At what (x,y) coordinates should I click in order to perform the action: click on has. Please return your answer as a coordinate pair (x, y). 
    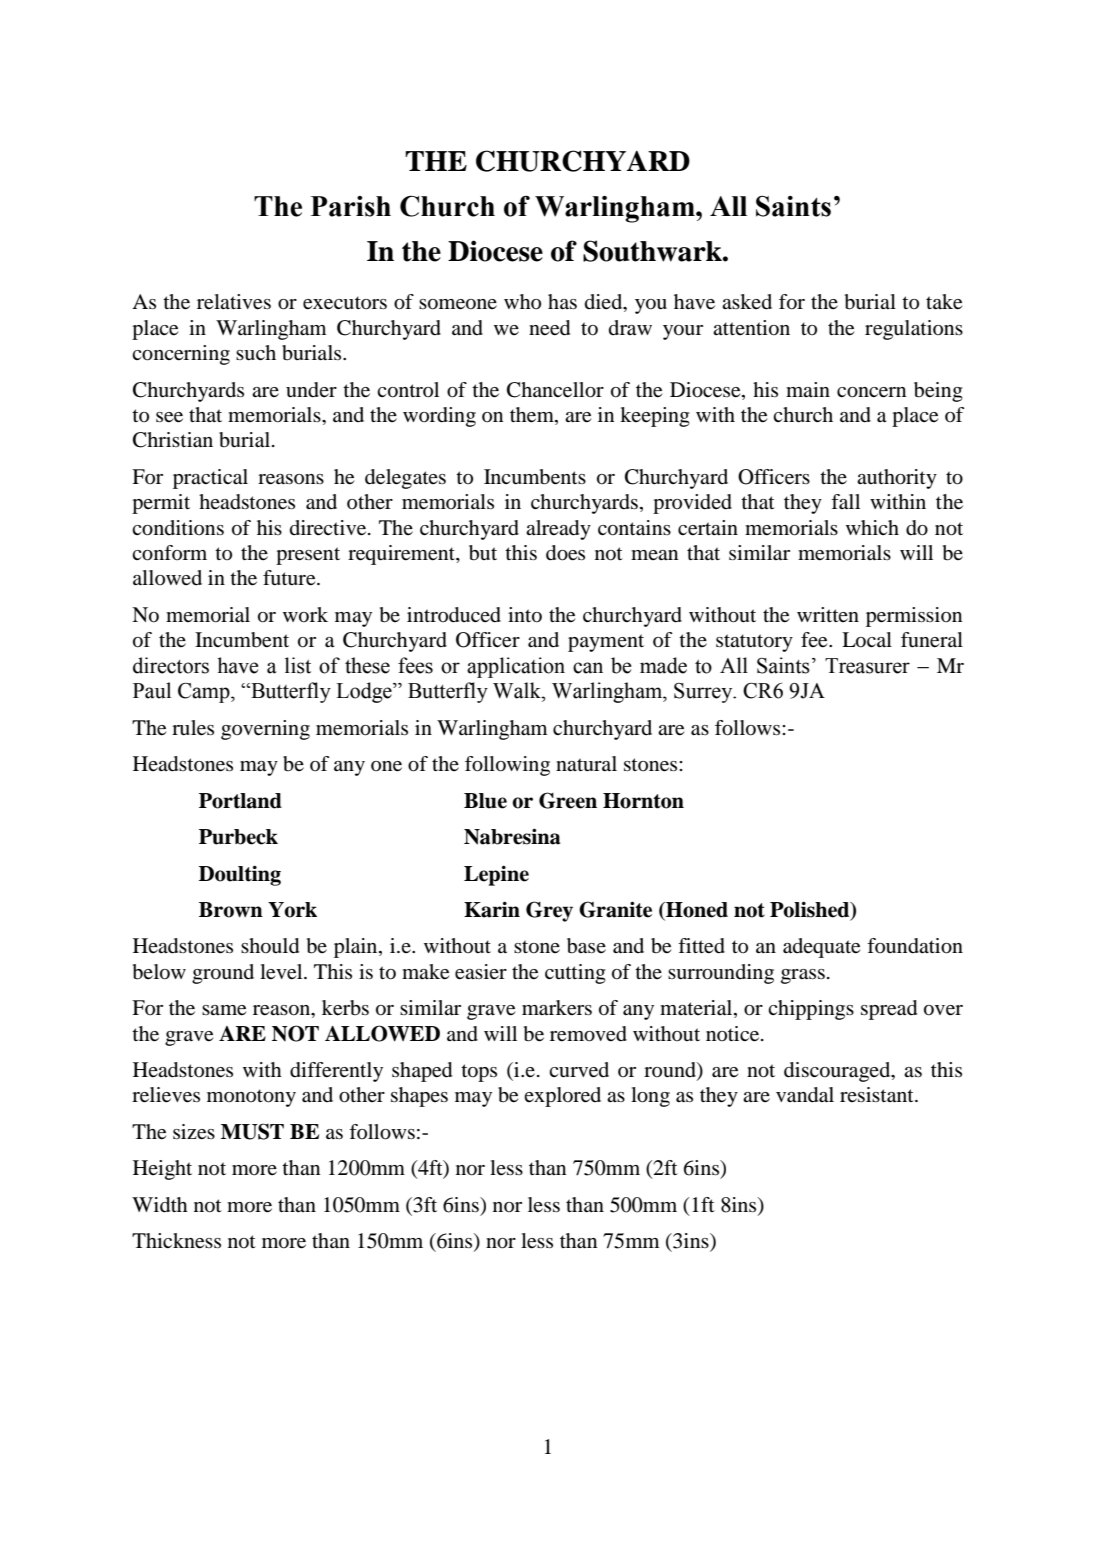
    Looking at the image, I should click on (562, 302).
